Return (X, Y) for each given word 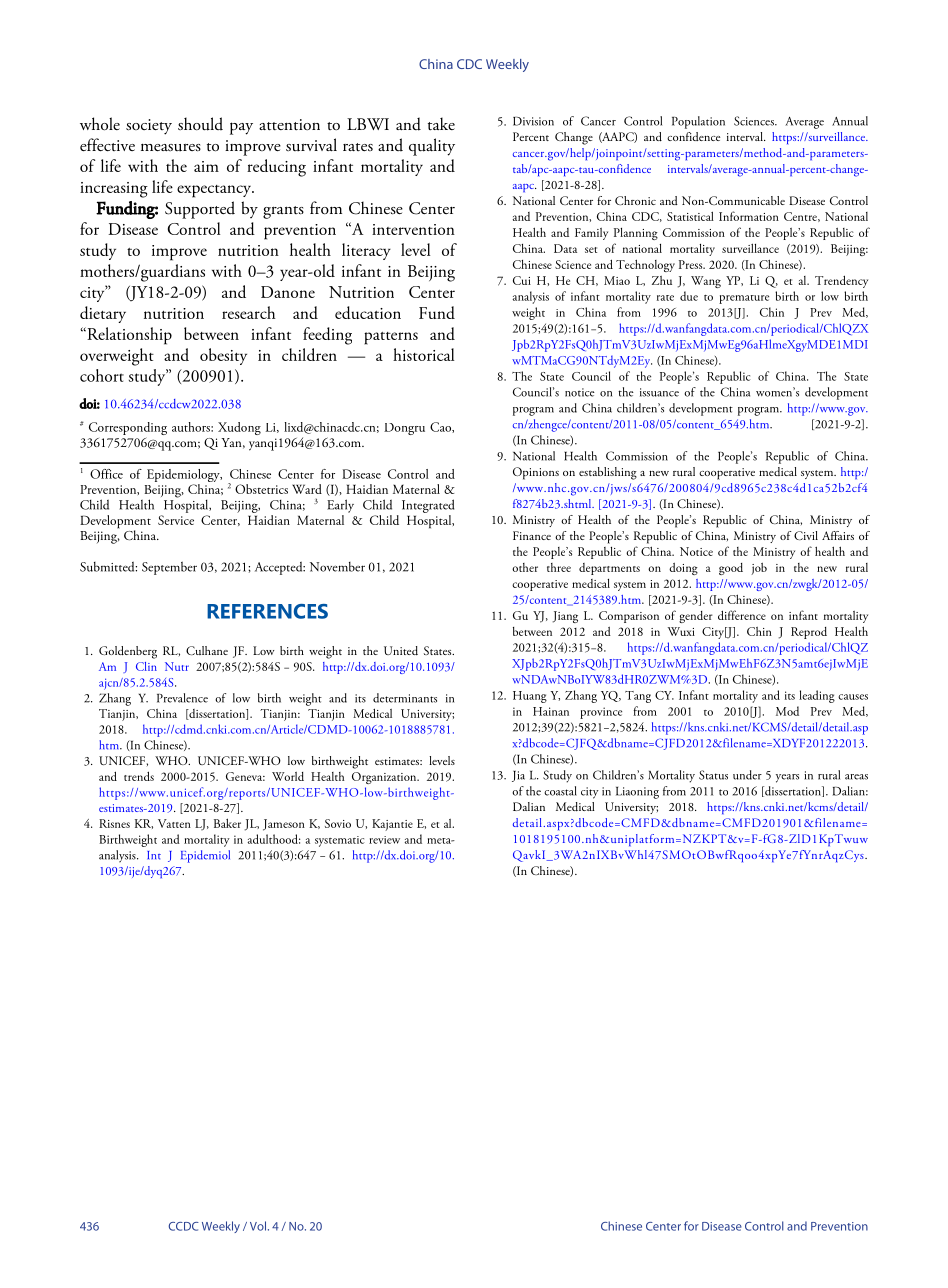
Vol (258, 1226)
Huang (530, 697)
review (384, 840)
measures (171, 148)
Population (698, 122)
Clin (146, 666)
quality (432, 147)
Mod (787, 711)
